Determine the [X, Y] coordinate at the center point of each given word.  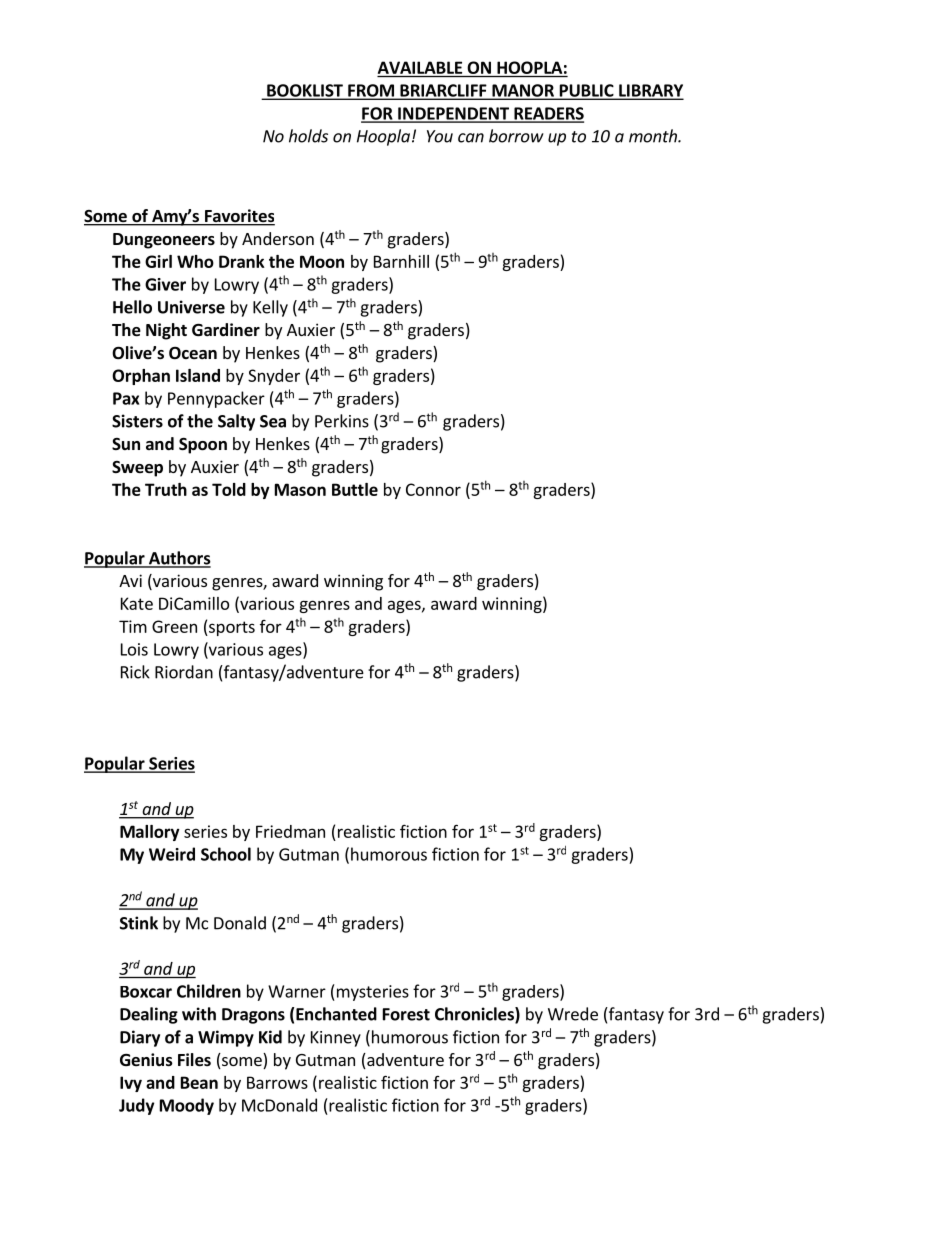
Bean [199, 1082]
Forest [406, 1014]
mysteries [371, 993]
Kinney [336, 1039]
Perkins [342, 421]
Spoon [203, 446]
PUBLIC [586, 91]
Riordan [184, 672]
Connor [433, 489]
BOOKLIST [305, 91]
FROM [371, 91]
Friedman [290, 831]
